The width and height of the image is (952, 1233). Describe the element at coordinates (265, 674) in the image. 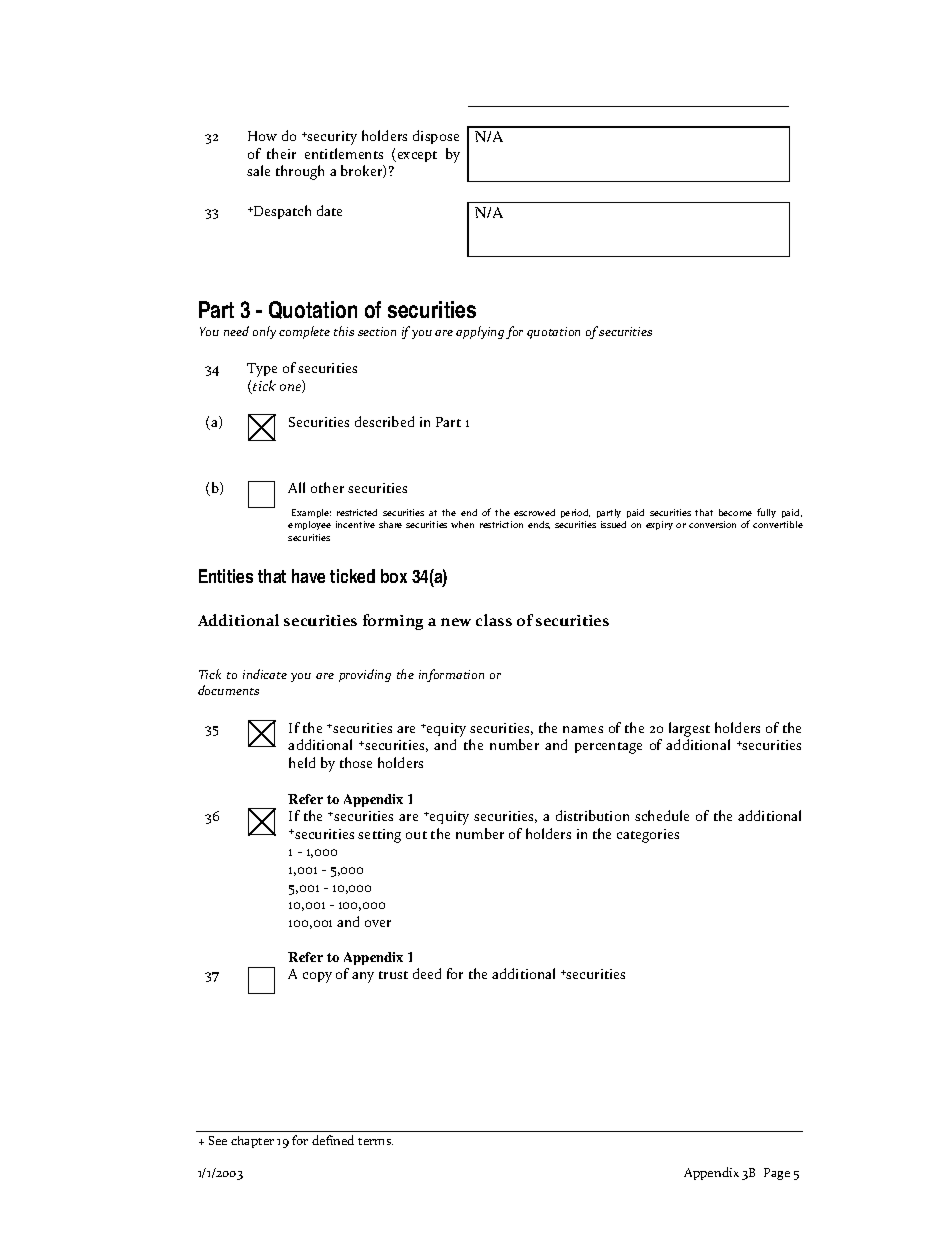

I see `indicate` at that location.
